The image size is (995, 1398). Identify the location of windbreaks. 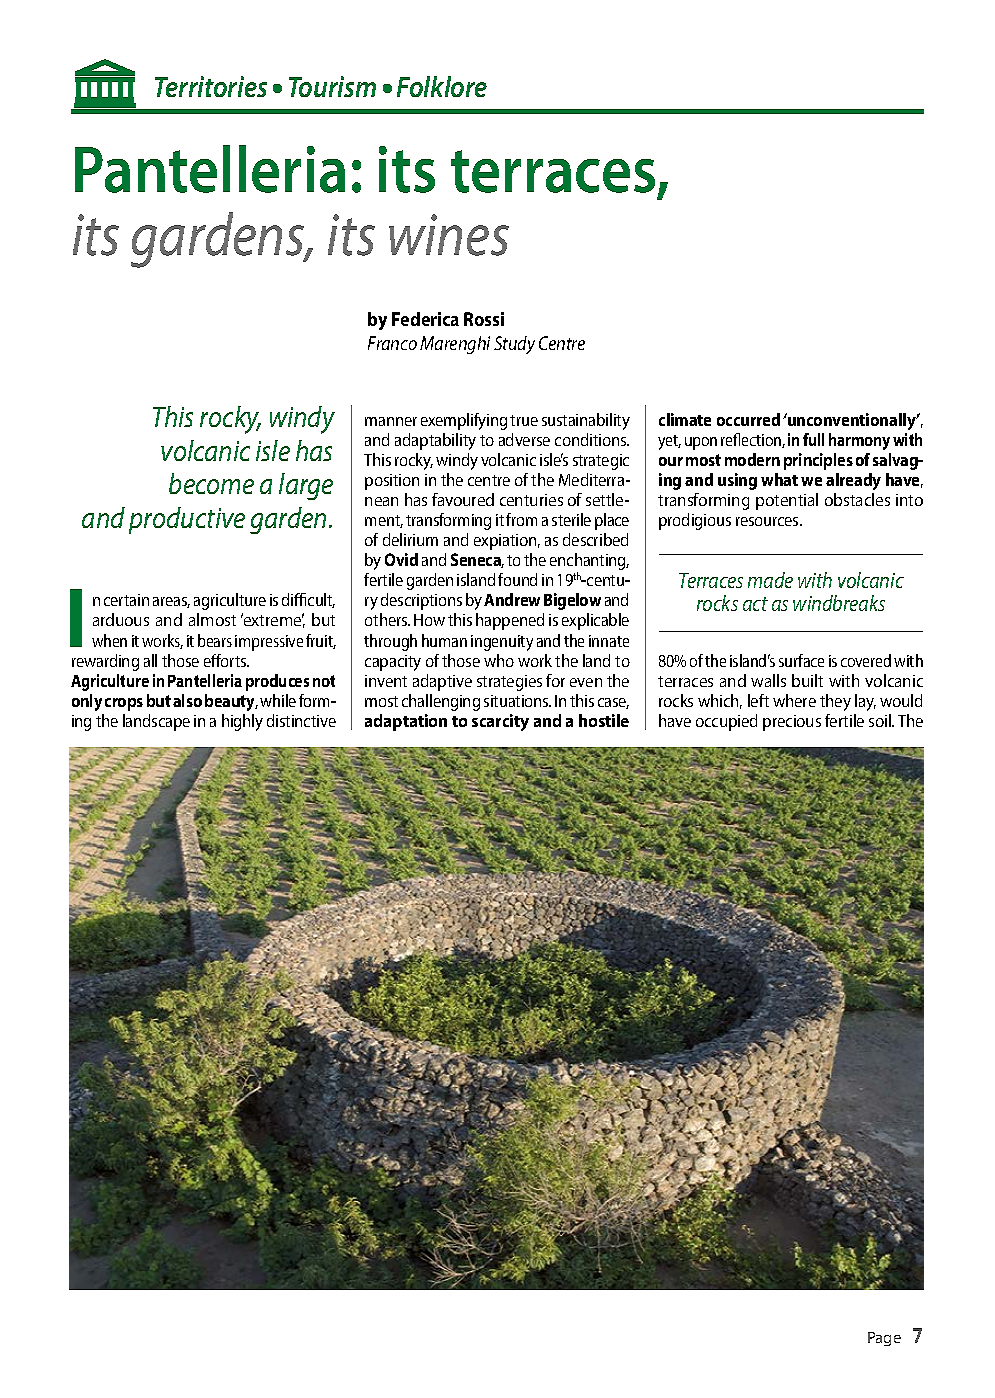
(839, 603).
